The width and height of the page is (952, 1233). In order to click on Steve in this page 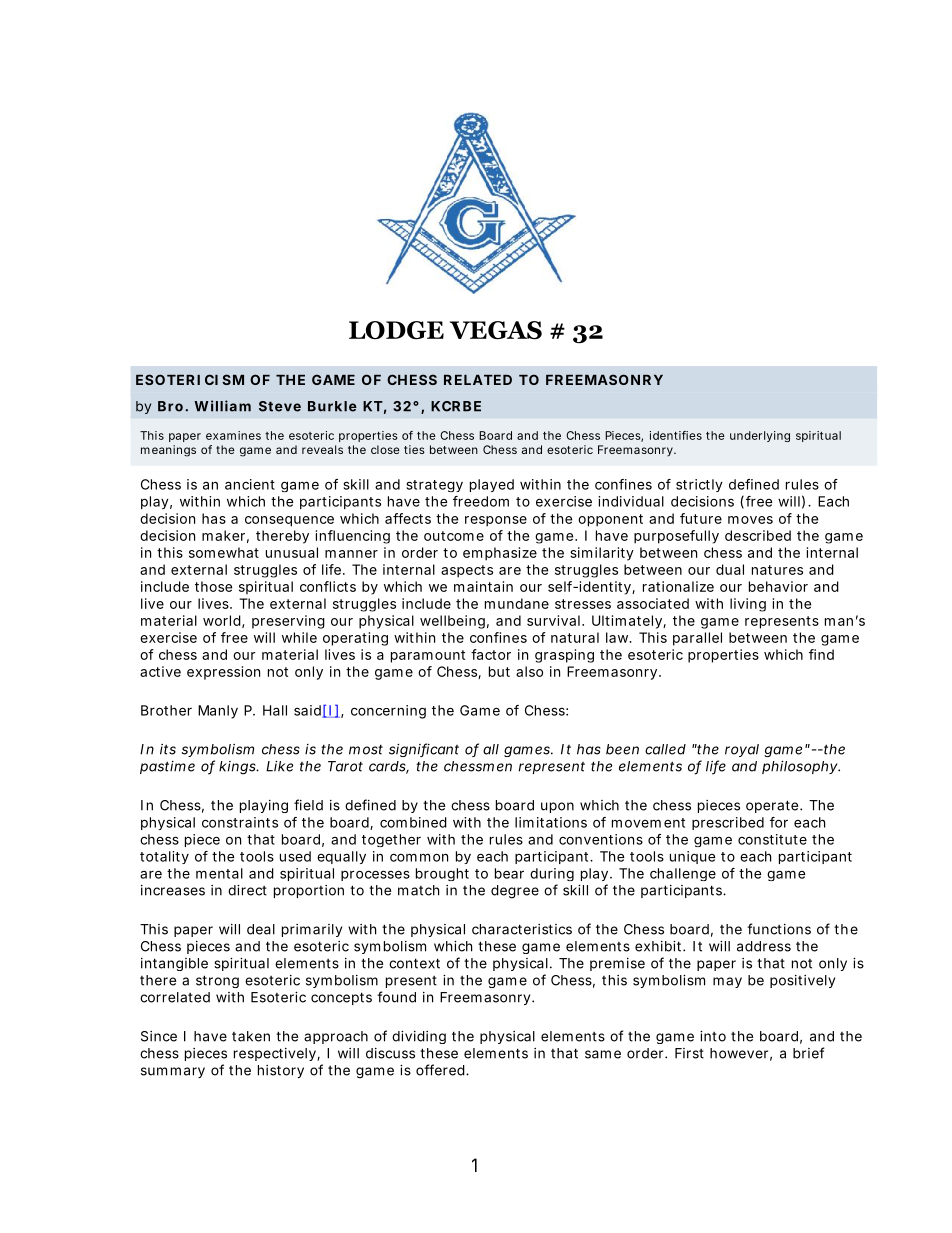, I will do `click(280, 406)`.
